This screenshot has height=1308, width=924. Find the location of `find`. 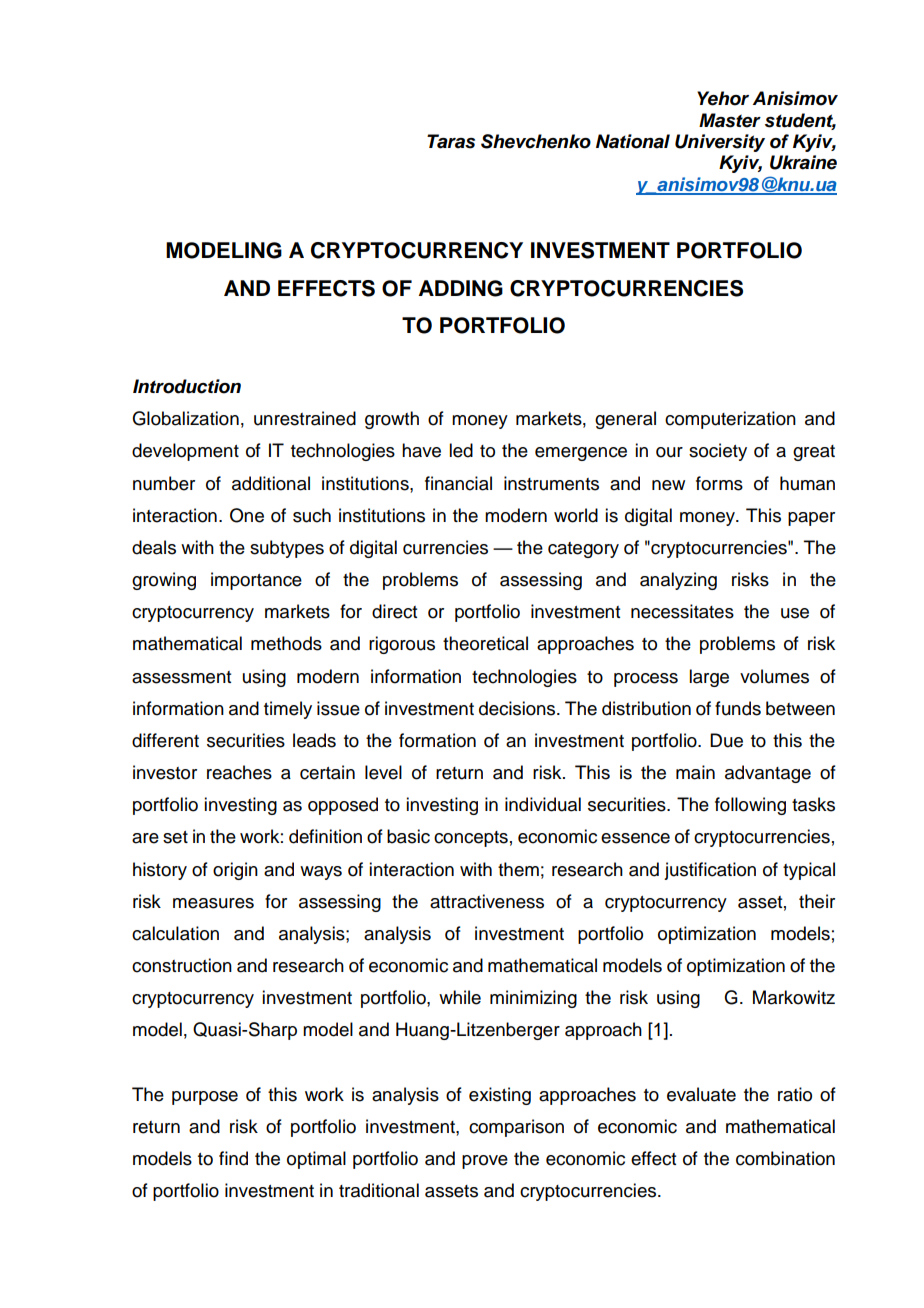

find is located at coordinates (233, 1158).
